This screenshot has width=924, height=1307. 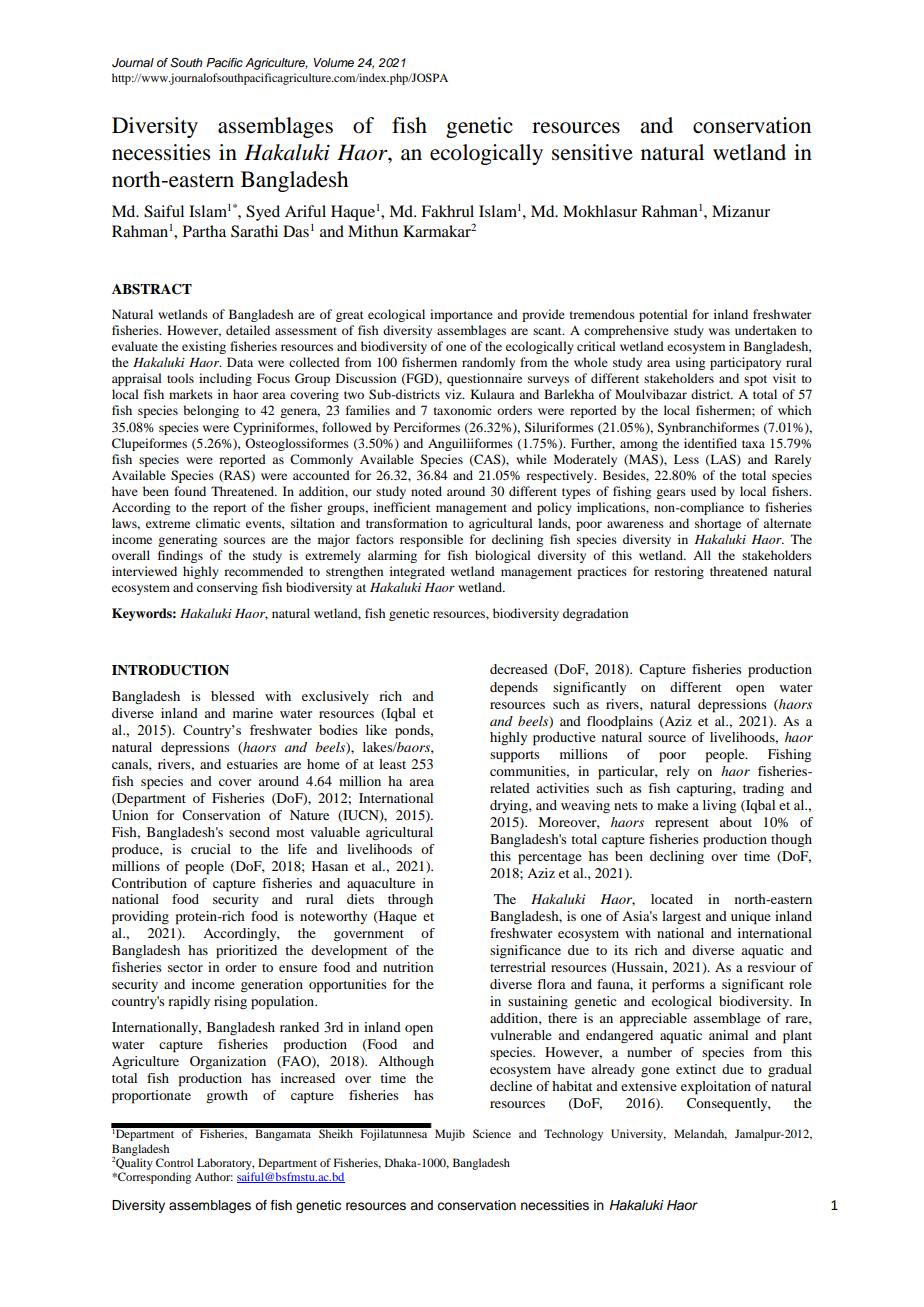 What do you see at coordinates (710, 443) in the screenshot?
I see `identified` at bounding box center [710, 443].
